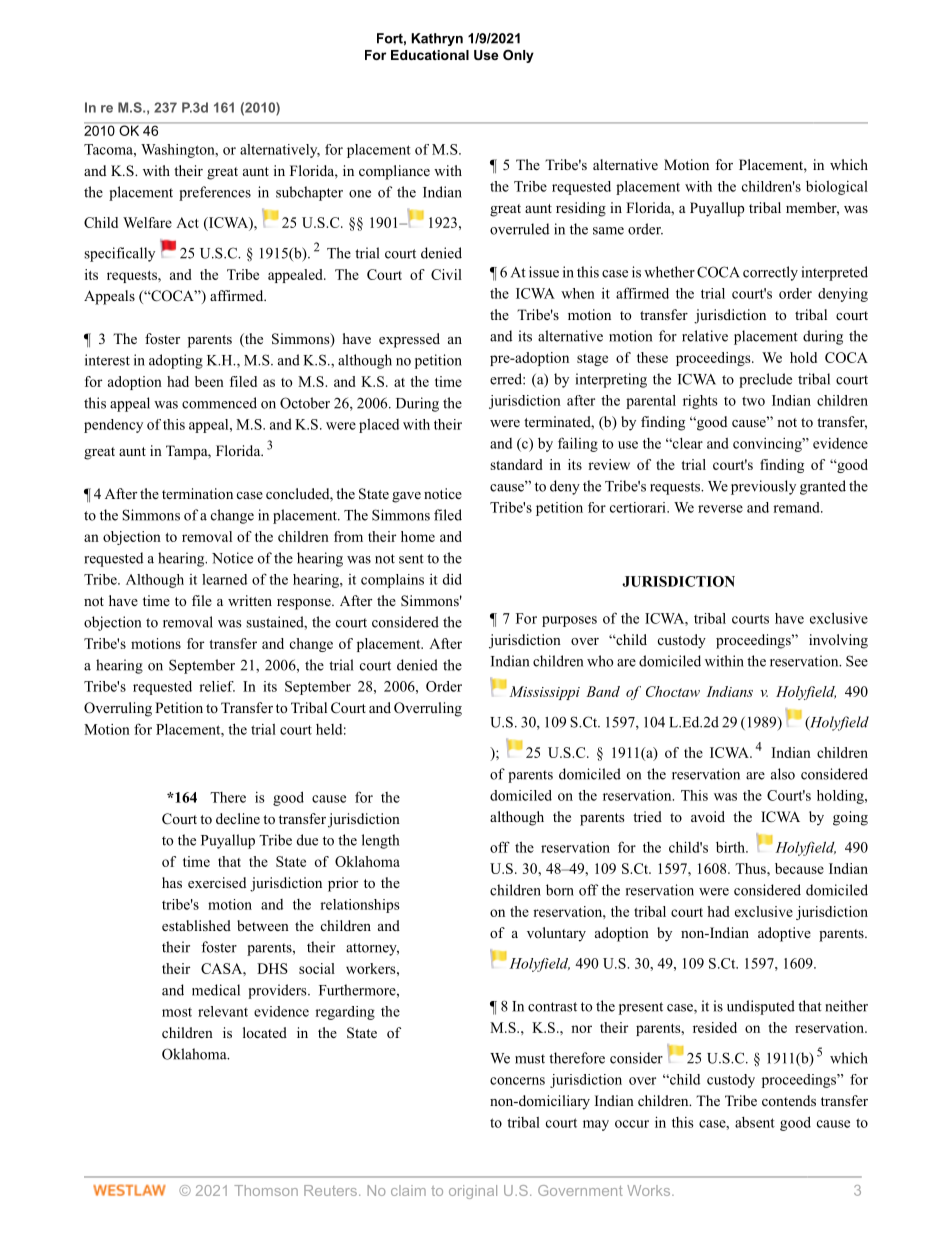 Image resolution: width=952 pixels, height=1233 pixels. What do you see at coordinates (473, 1192) in the image?
I see `original` at bounding box center [473, 1192].
